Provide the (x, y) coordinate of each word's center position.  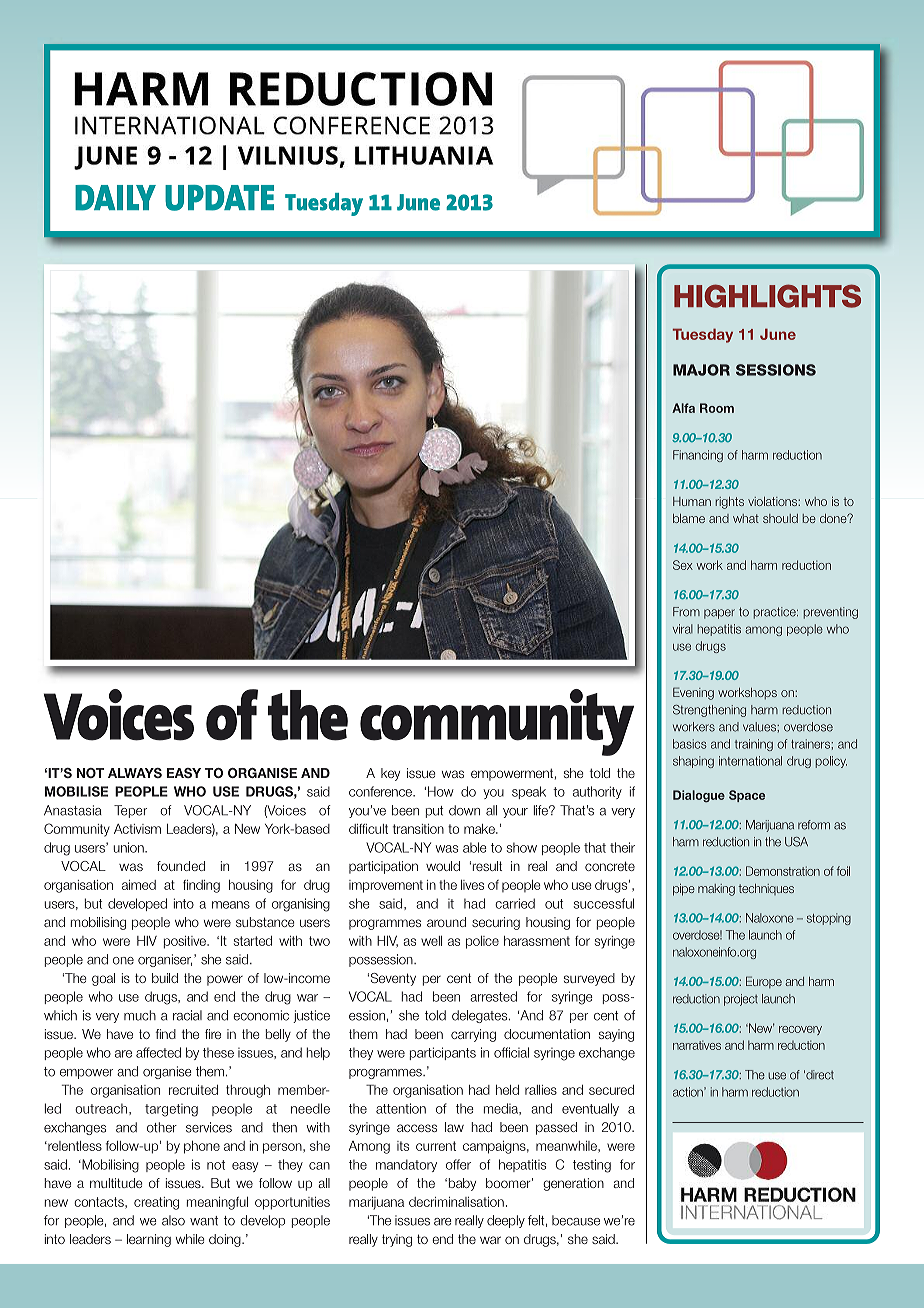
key (390, 774)
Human (692, 501)
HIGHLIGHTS (767, 296)
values (760, 727)
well (431, 941)
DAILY (115, 198)
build (165, 978)
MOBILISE (76, 791)
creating (156, 1203)
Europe (764, 982)
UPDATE (219, 198)
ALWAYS (135, 773)
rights (730, 503)
